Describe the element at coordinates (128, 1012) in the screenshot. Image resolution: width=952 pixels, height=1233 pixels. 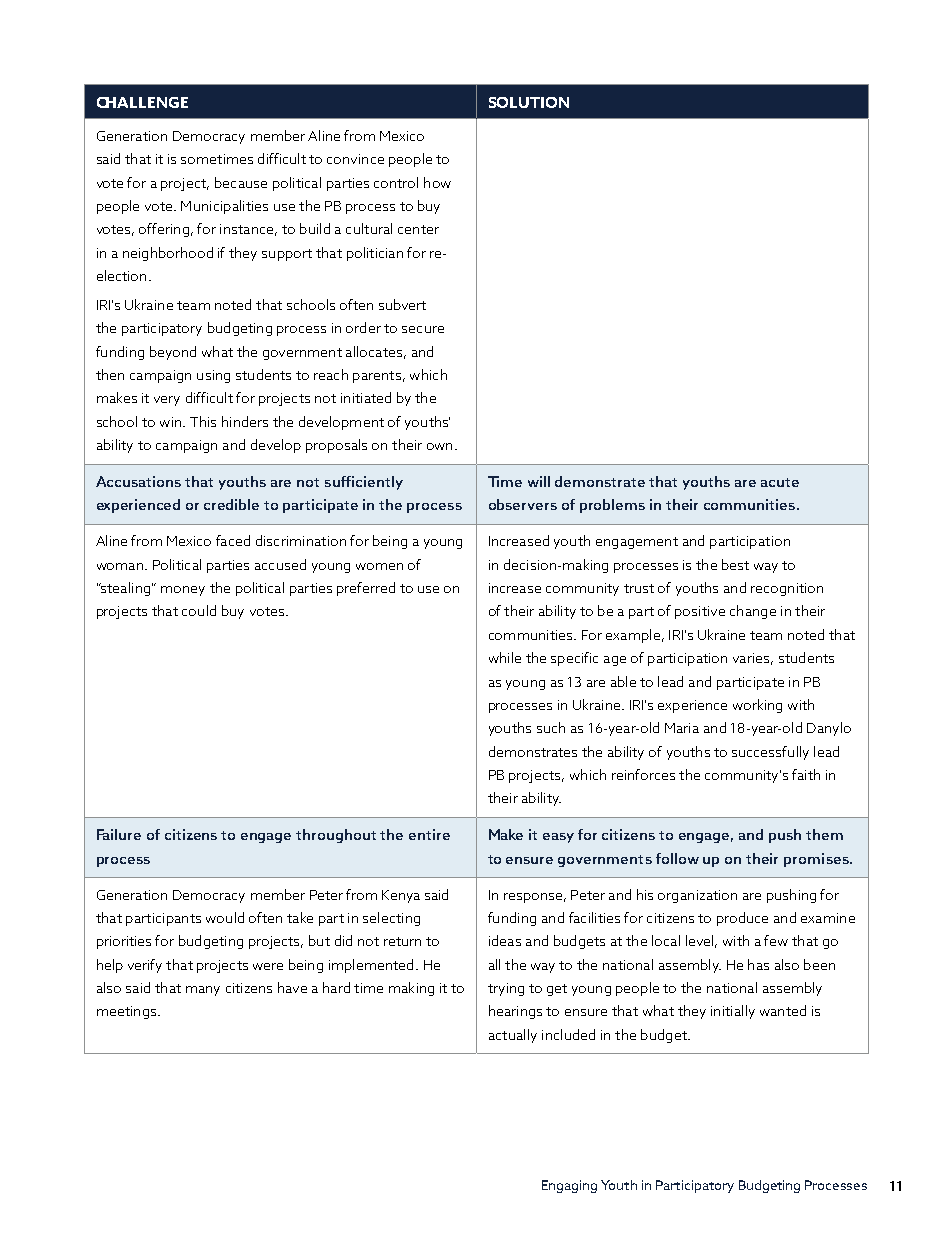
I see `meetings` at that location.
